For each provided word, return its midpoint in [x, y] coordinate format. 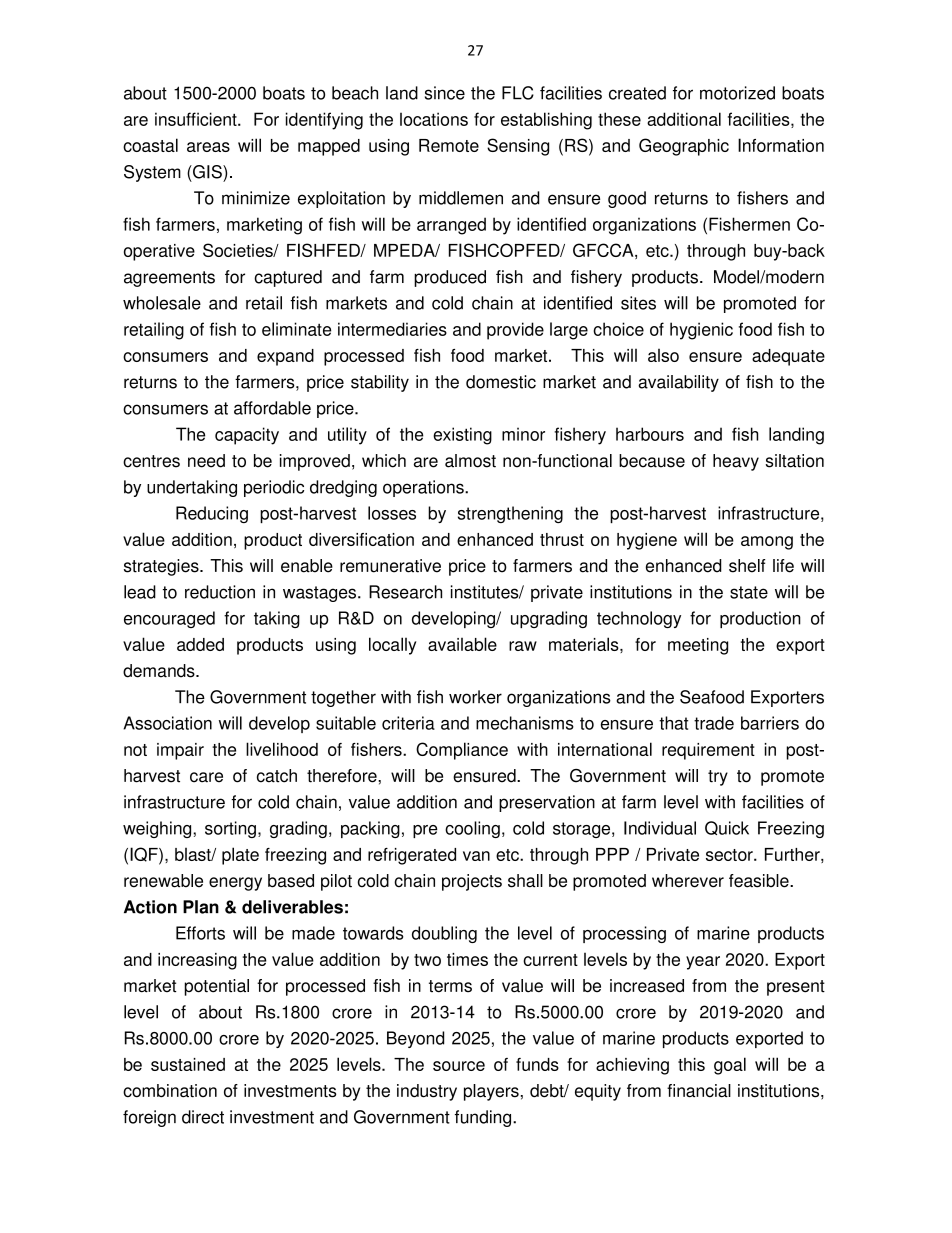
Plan [201, 907]
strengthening [510, 514]
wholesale [162, 303]
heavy [736, 462]
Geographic [684, 147]
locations [434, 119]
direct [203, 1117]
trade [714, 723]
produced [450, 278]
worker [475, 697]
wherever [688, 881]
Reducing [212, 514]
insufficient [197, 119]
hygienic [701, 331]
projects [472, 882]
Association [167, 723]
